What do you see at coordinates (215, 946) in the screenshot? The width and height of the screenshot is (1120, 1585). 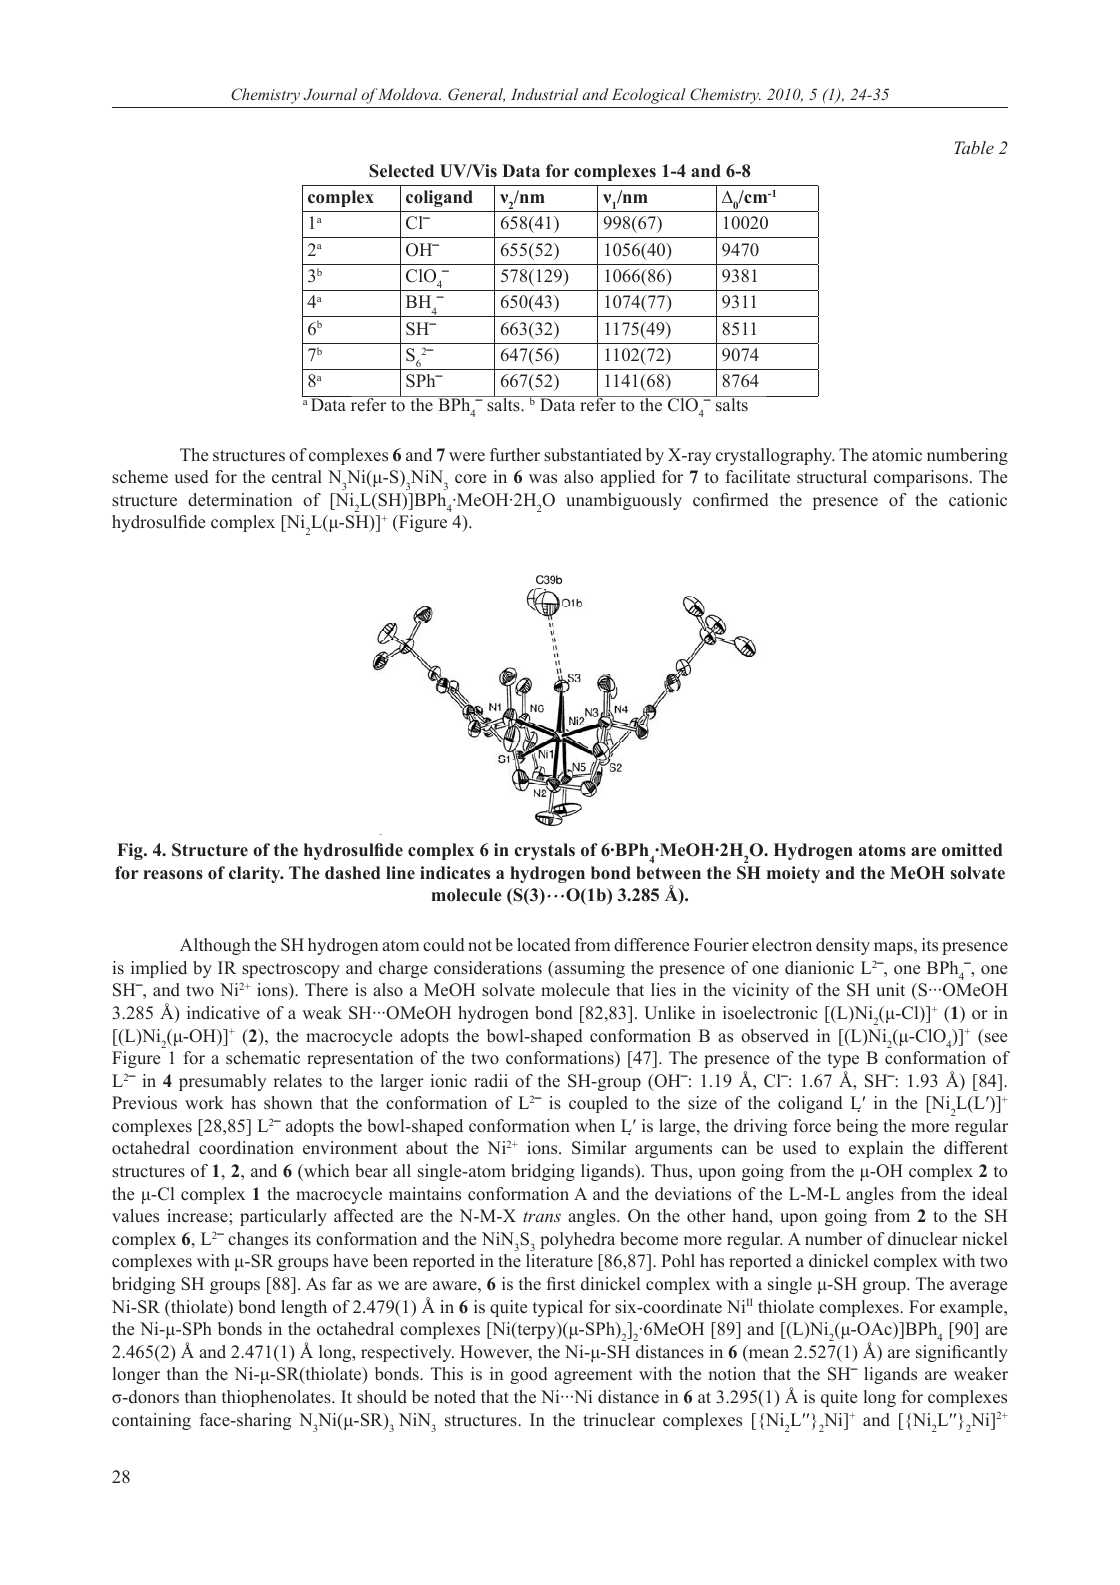 I see `Although` at bounding box center [215, 946].
